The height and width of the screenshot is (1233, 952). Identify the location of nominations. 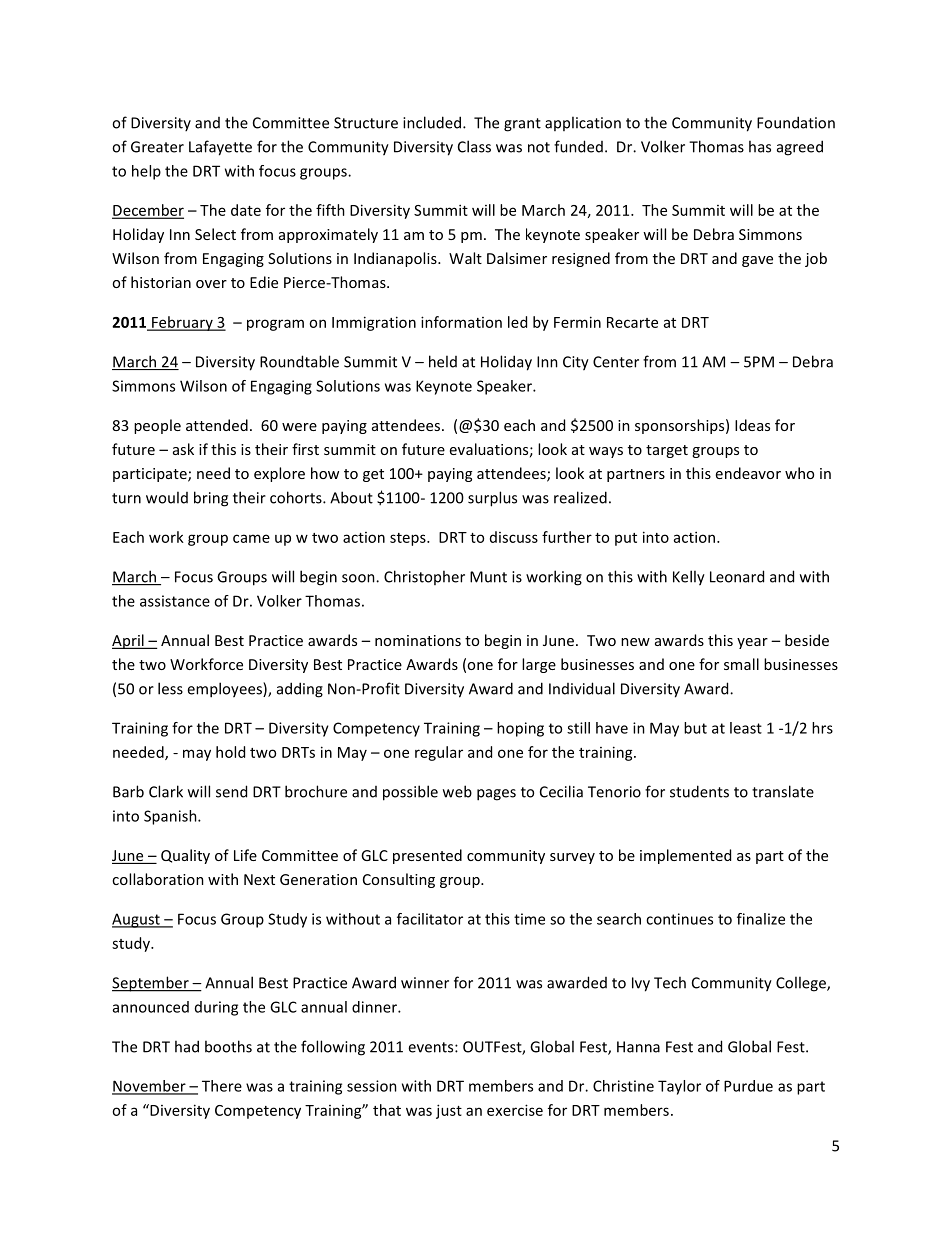
(418, 640).
